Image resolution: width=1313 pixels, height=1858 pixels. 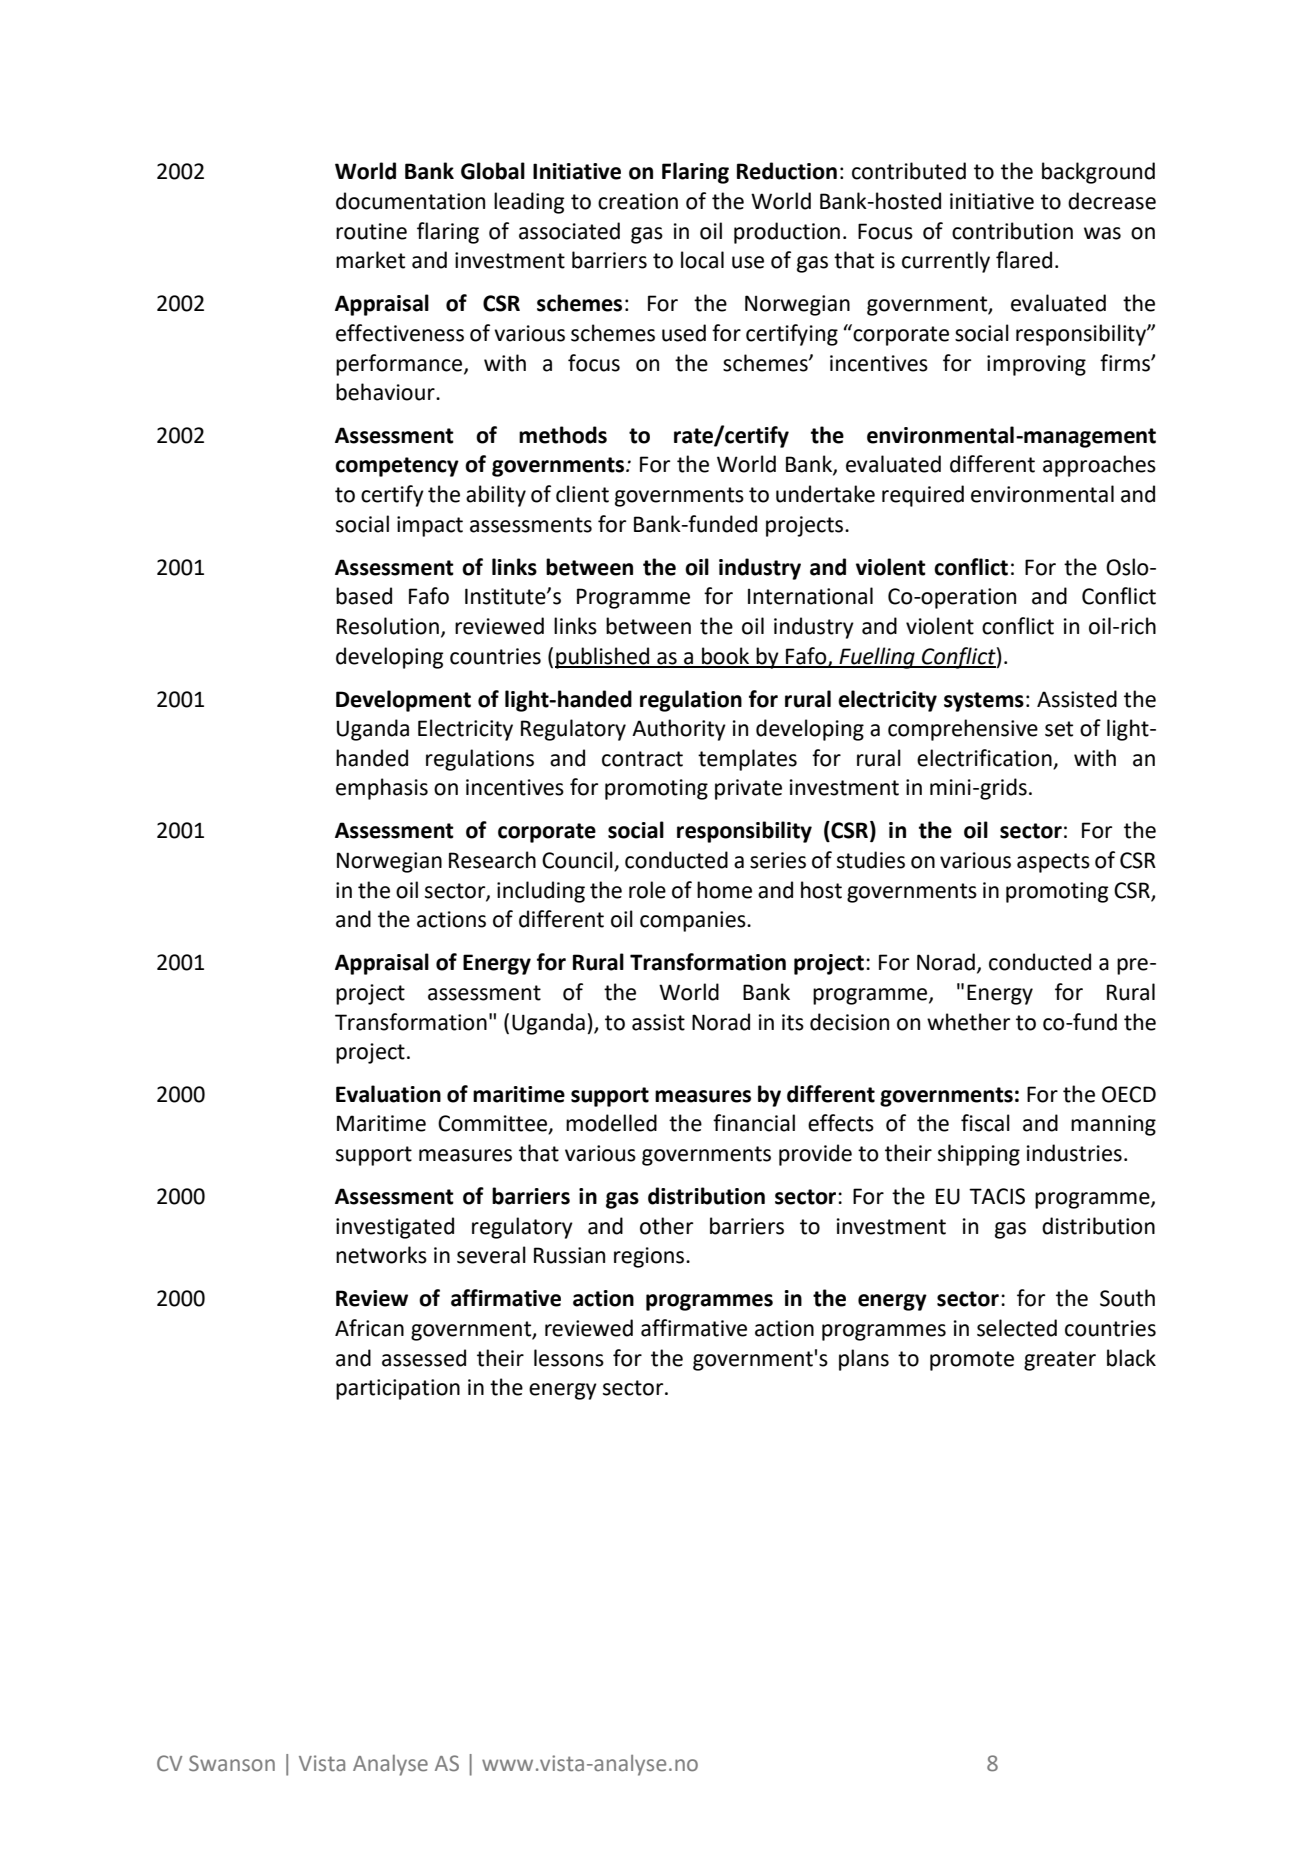 I want to click on set, so click(x=1059, y=729).
